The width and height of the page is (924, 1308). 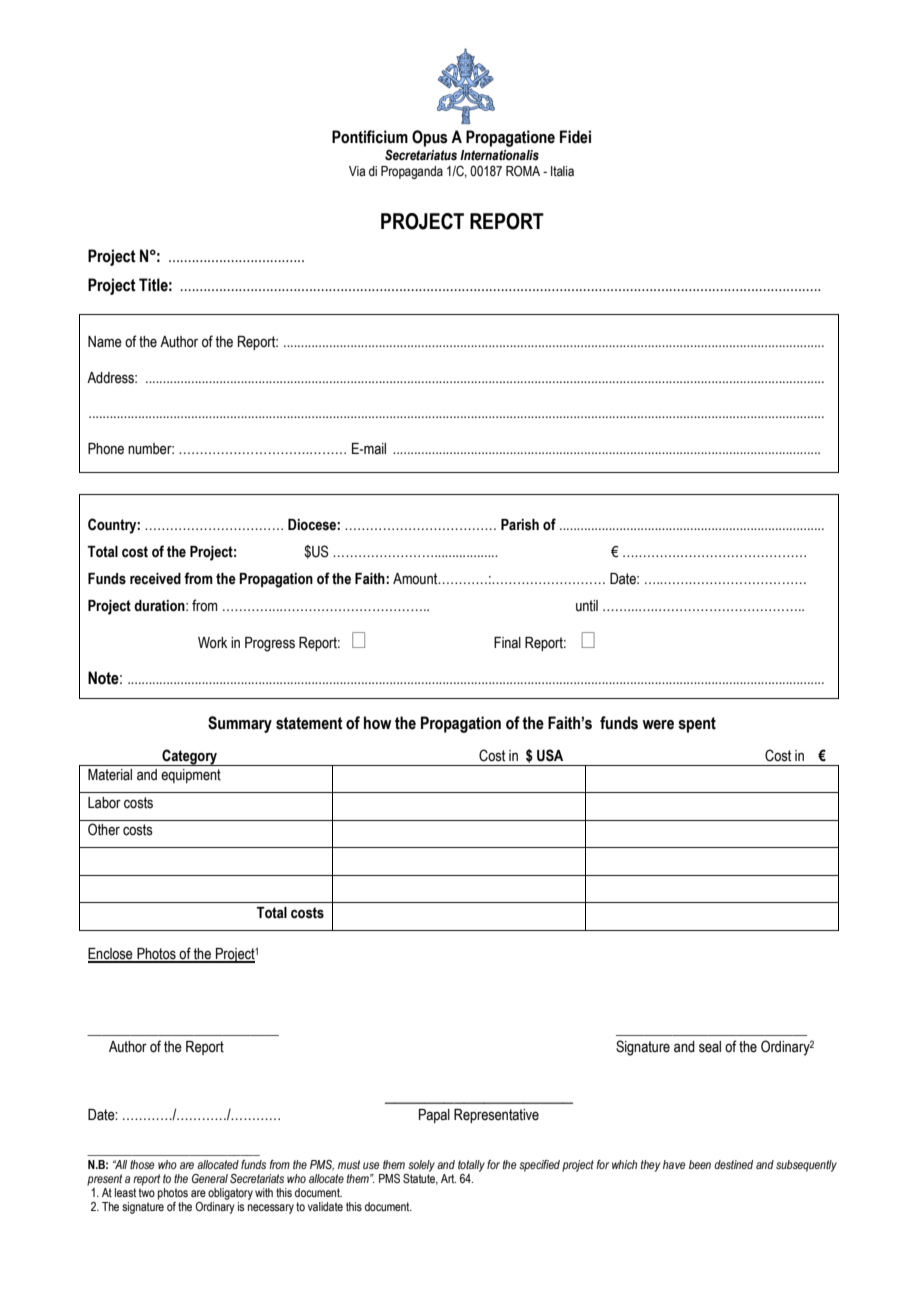 I want to click on Propaganda, so click(x=412, y=172).
